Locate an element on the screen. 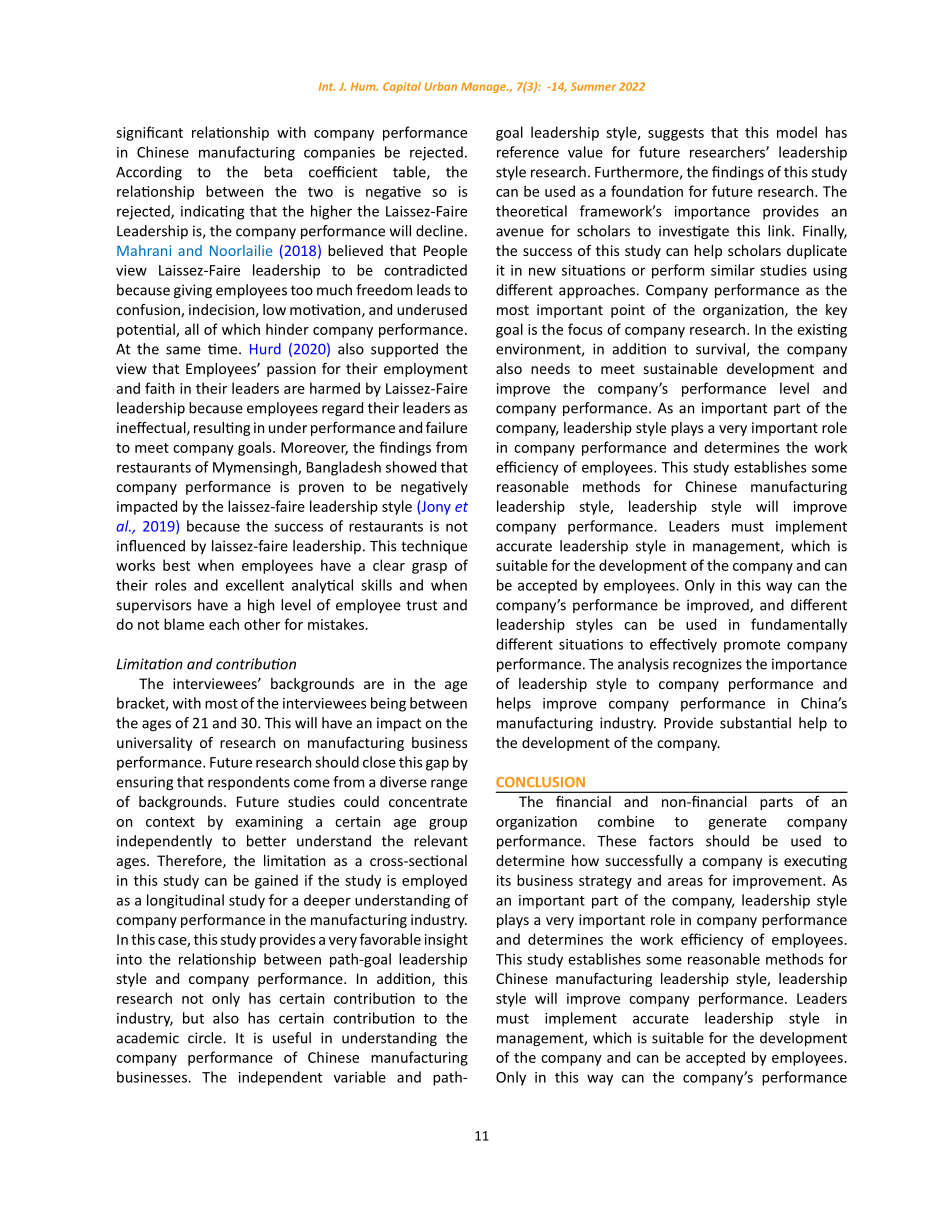 This screenshot has height=1232, width=952. circle is located at coordinates (206, 1038).
